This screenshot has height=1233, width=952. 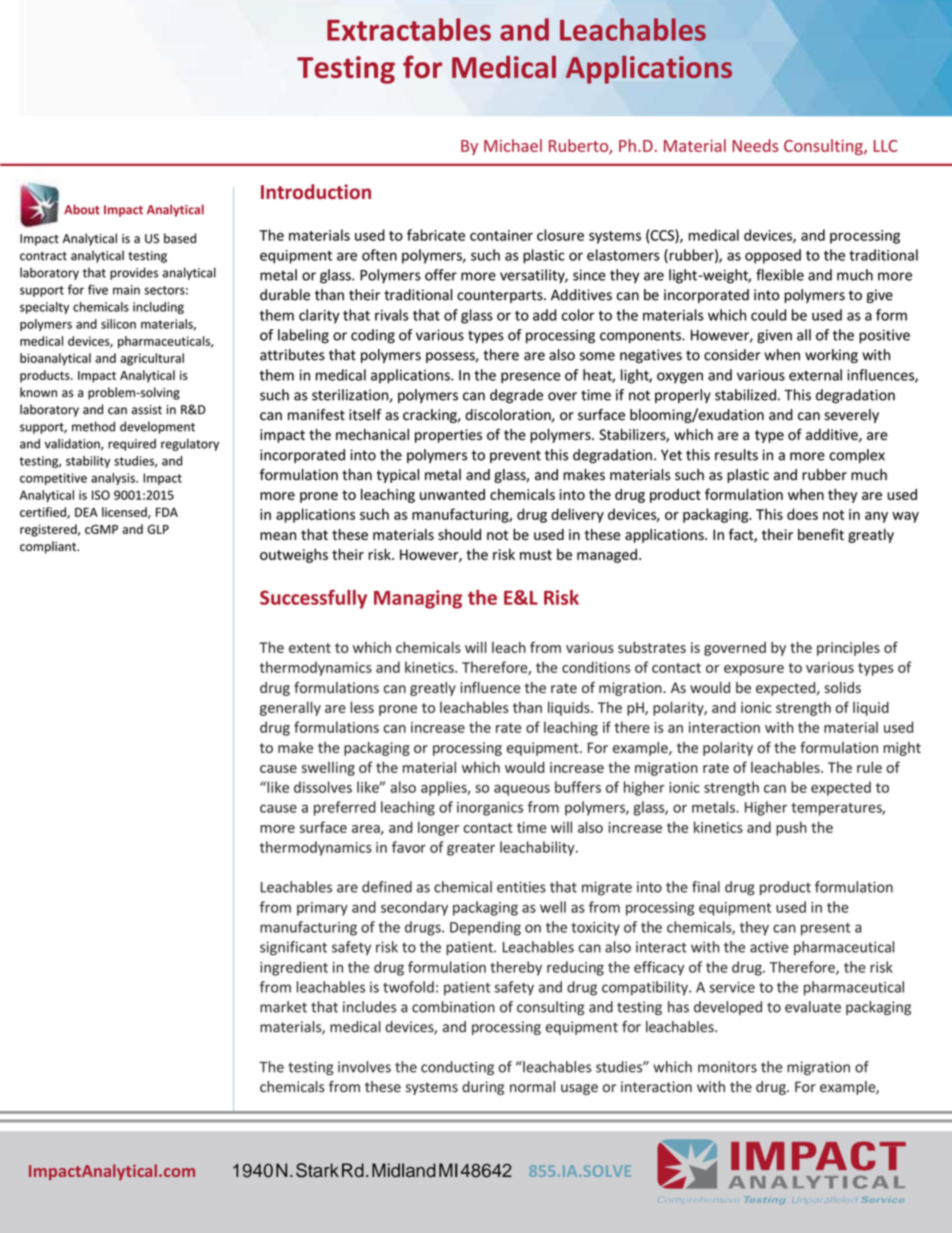 I want to click on principles, so click(x=848, y=648).
